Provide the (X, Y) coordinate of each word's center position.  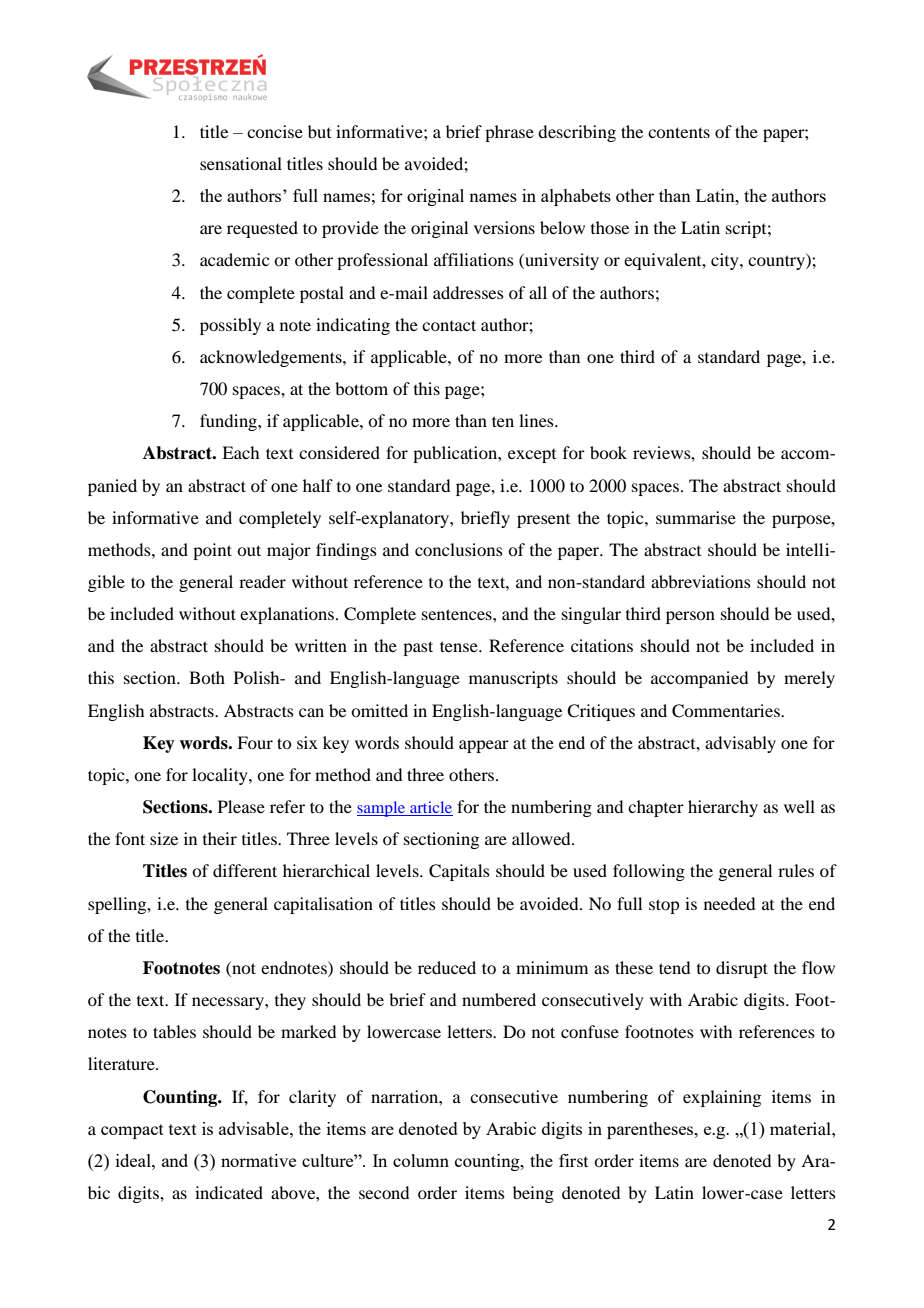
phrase (509, 133)
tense (460, 646)
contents (679, 132)
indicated (229, 1192)
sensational (241, 163)
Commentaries (727, 711)
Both (207, 677)
